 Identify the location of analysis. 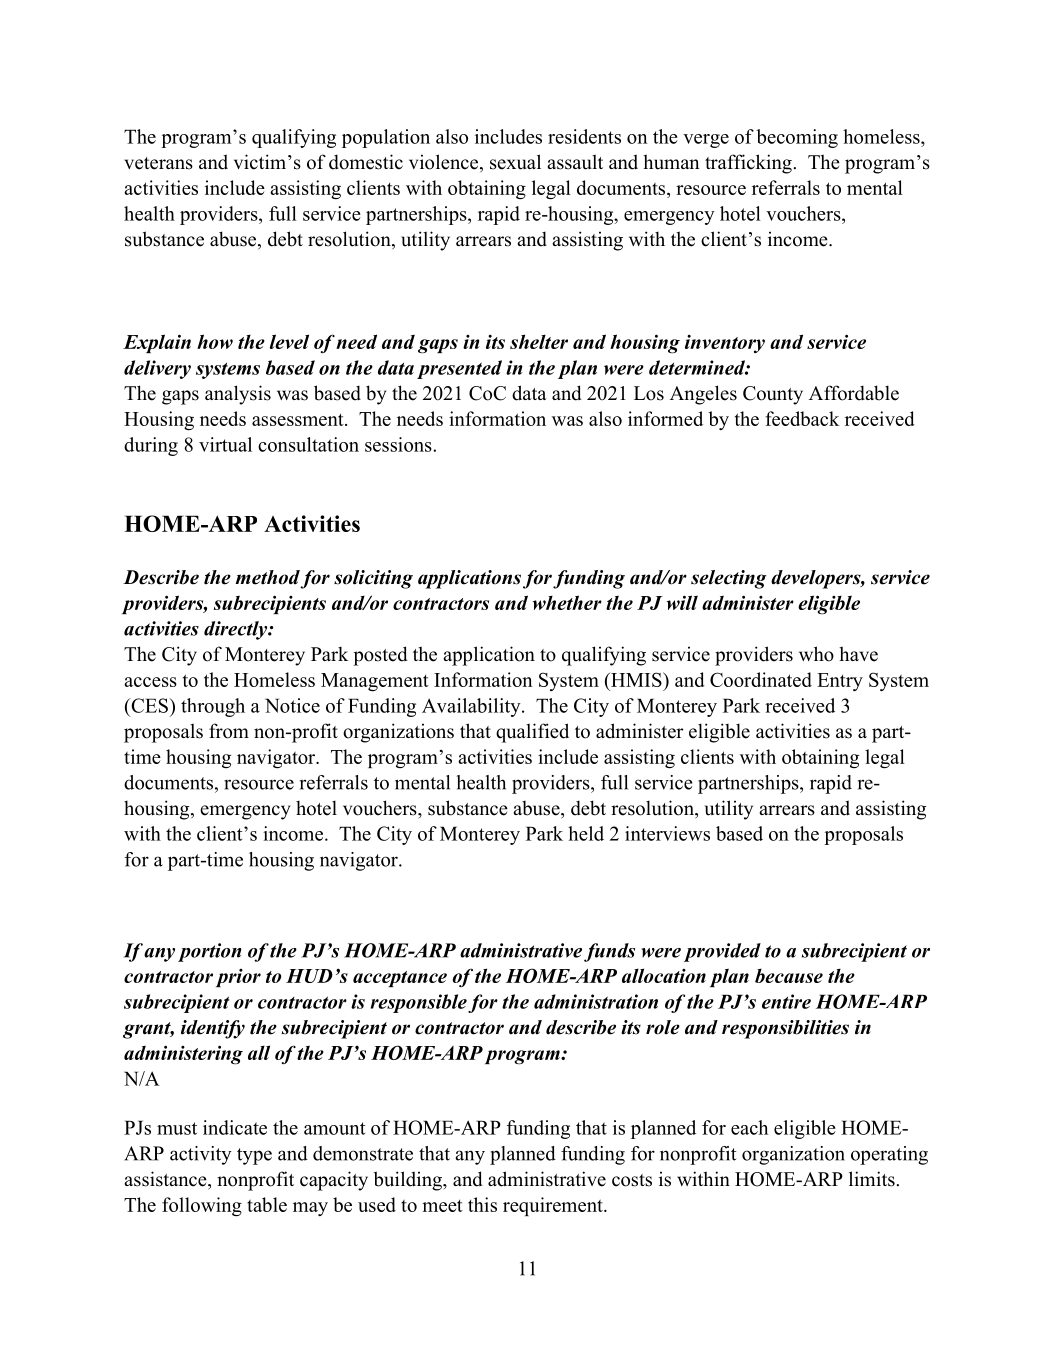
(238, 395).
